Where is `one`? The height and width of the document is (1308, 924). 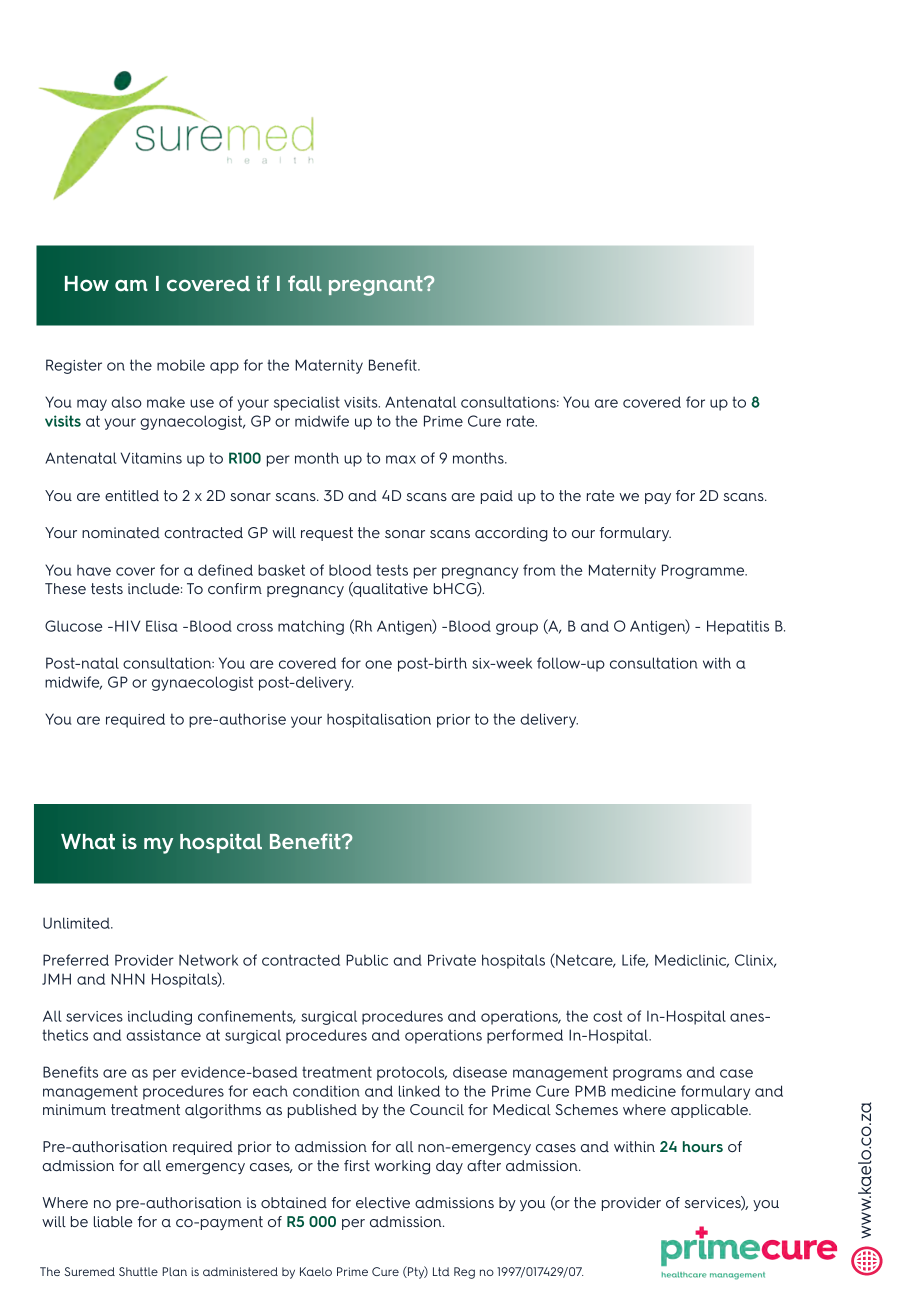
one is located at coordinates (378, 664).
